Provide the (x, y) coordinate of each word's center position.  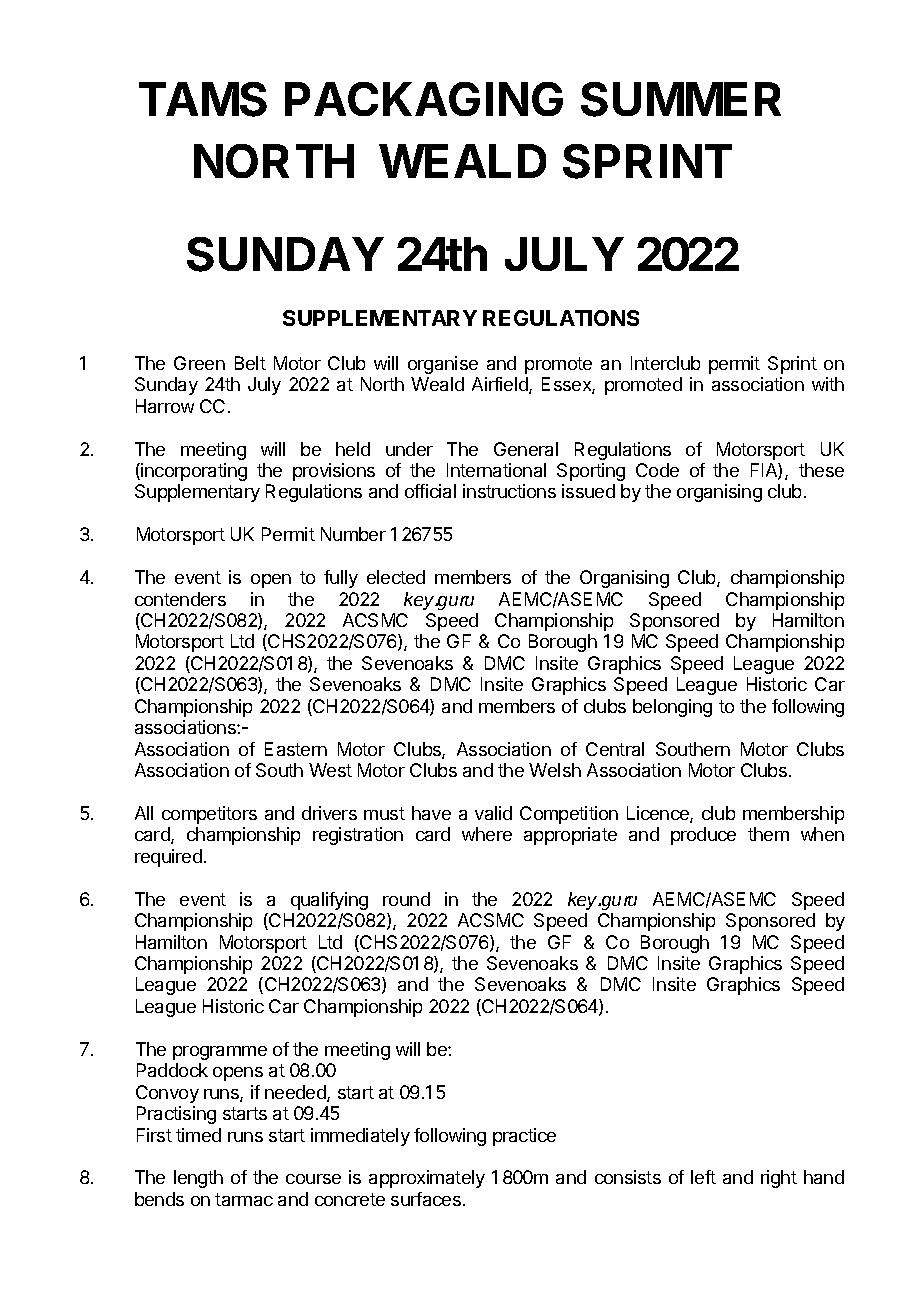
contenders (180, 599)
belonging (672, 708)
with (828, 384)
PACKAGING (424, 99)
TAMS (203, 99)
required (168, 858)
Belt (250, 363)
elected (396, 577)
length (198, 1179)
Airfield (501, 385)
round (406, 899)
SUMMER (681, 99)
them (768, 834)
